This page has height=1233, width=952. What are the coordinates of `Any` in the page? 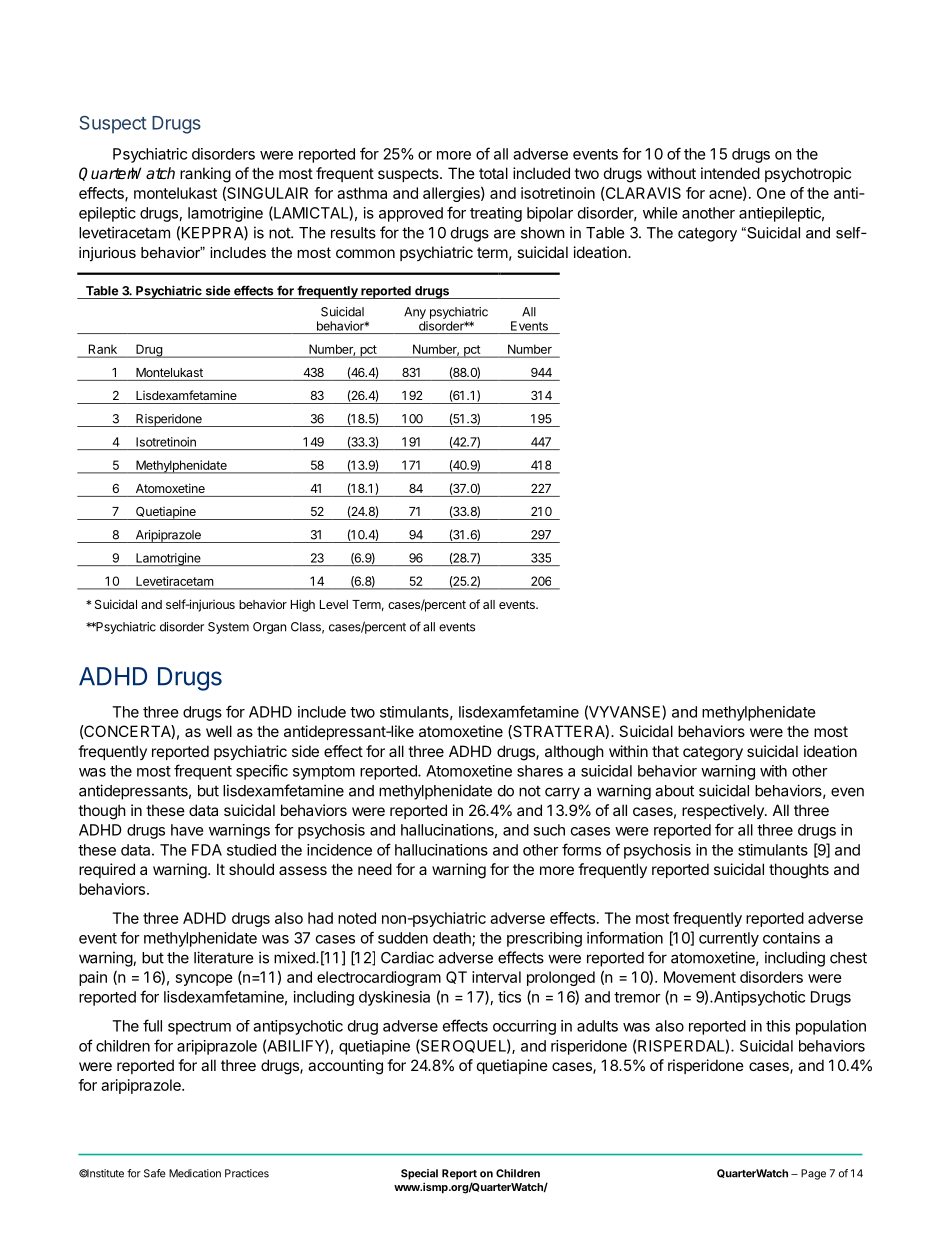 It's located at (415, 313).
